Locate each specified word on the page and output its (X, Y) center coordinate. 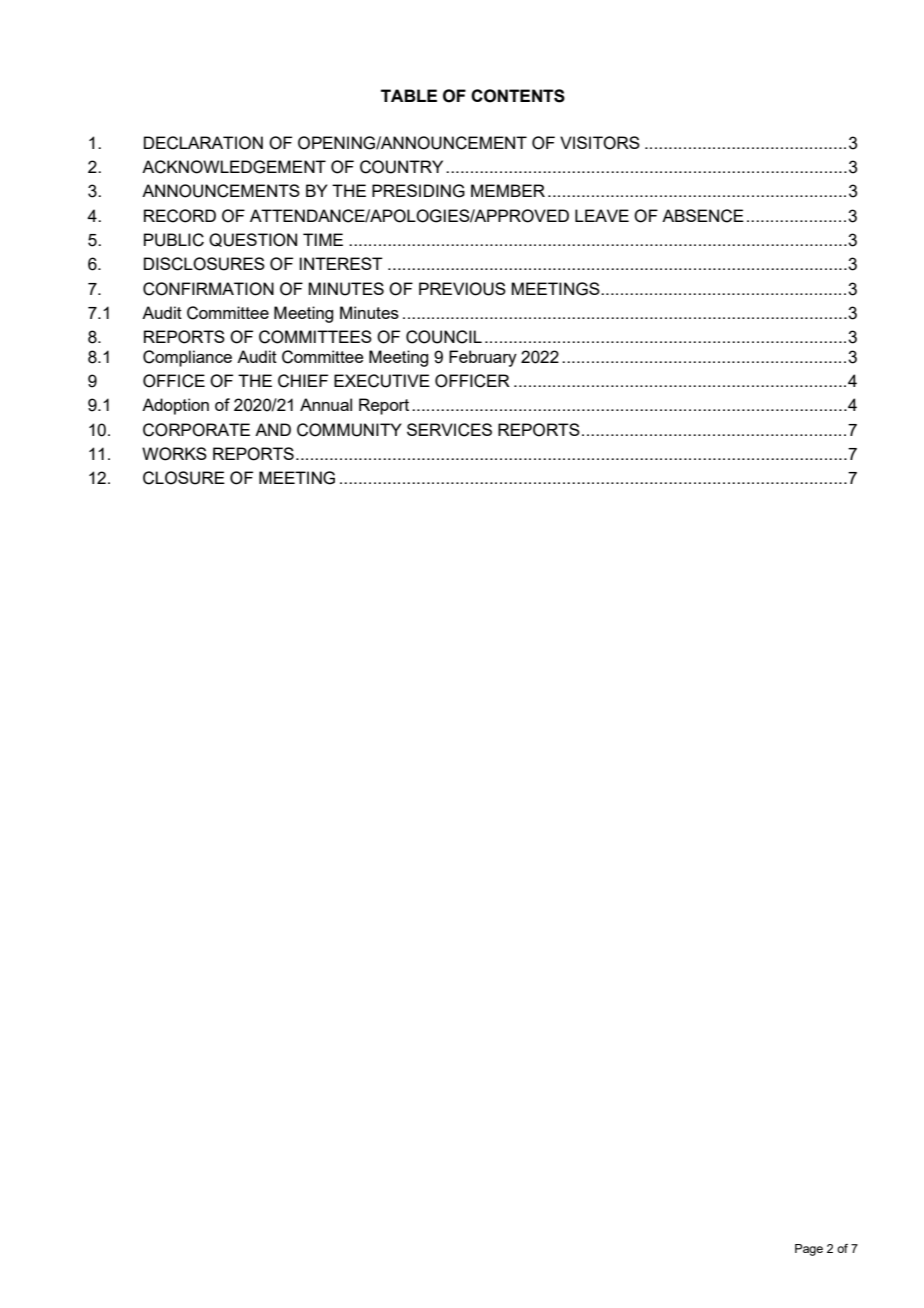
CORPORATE (196, 430)
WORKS (174, 454)
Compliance (187, 358)
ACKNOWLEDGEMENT (234, 167)
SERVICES (449, 430)
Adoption (175, 406)
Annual (326, 404)
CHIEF (303, 381)
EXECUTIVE (382, 381)
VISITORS (600, 143)
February (483, 358)
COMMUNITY (349, 430)
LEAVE (602, 215)
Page (809, 1250)
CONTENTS (518, 96)
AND (273, 429)
